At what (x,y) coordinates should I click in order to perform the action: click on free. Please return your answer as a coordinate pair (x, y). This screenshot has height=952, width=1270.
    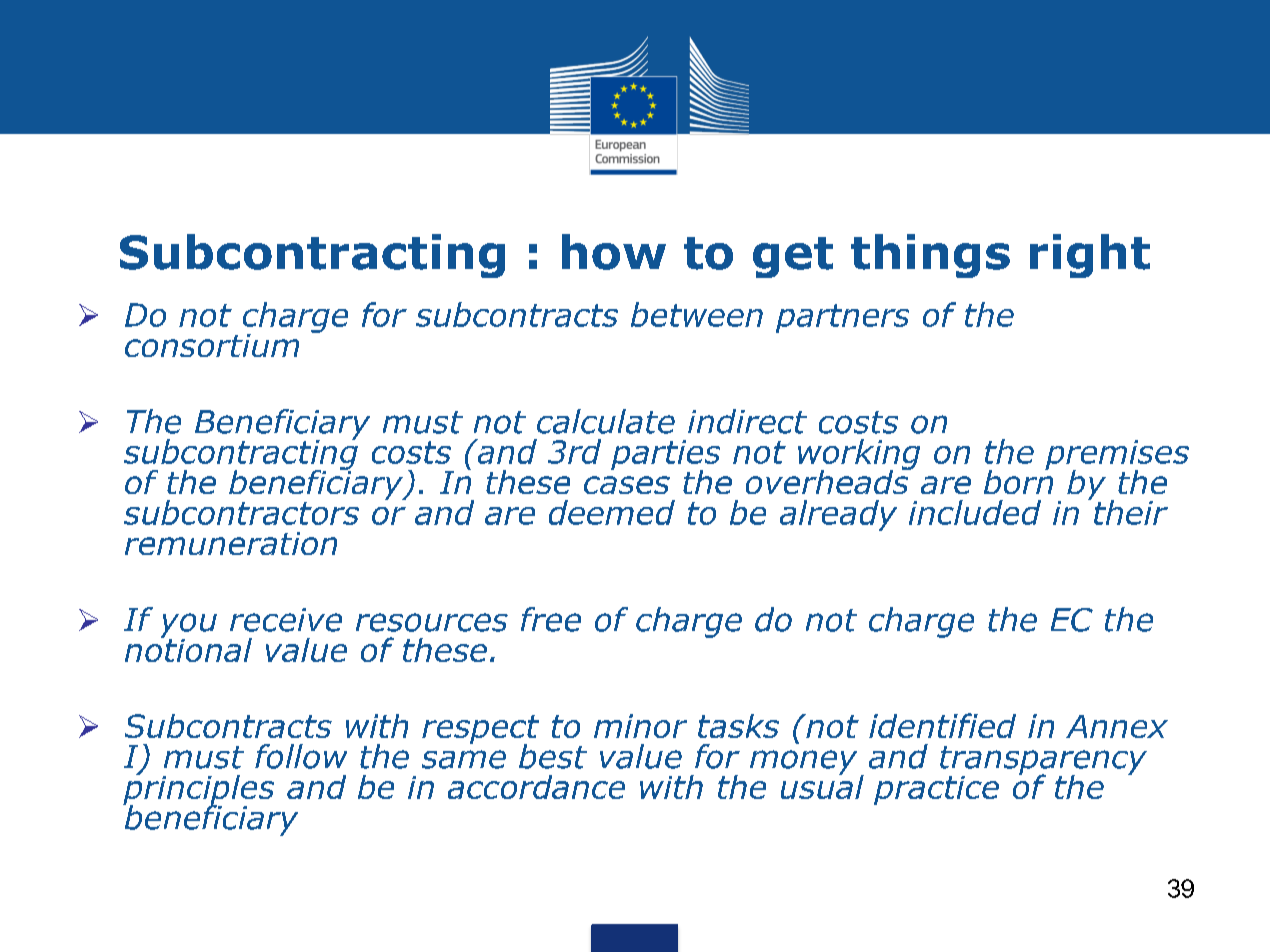
    Looking at the image, I should click on (551, 619).
